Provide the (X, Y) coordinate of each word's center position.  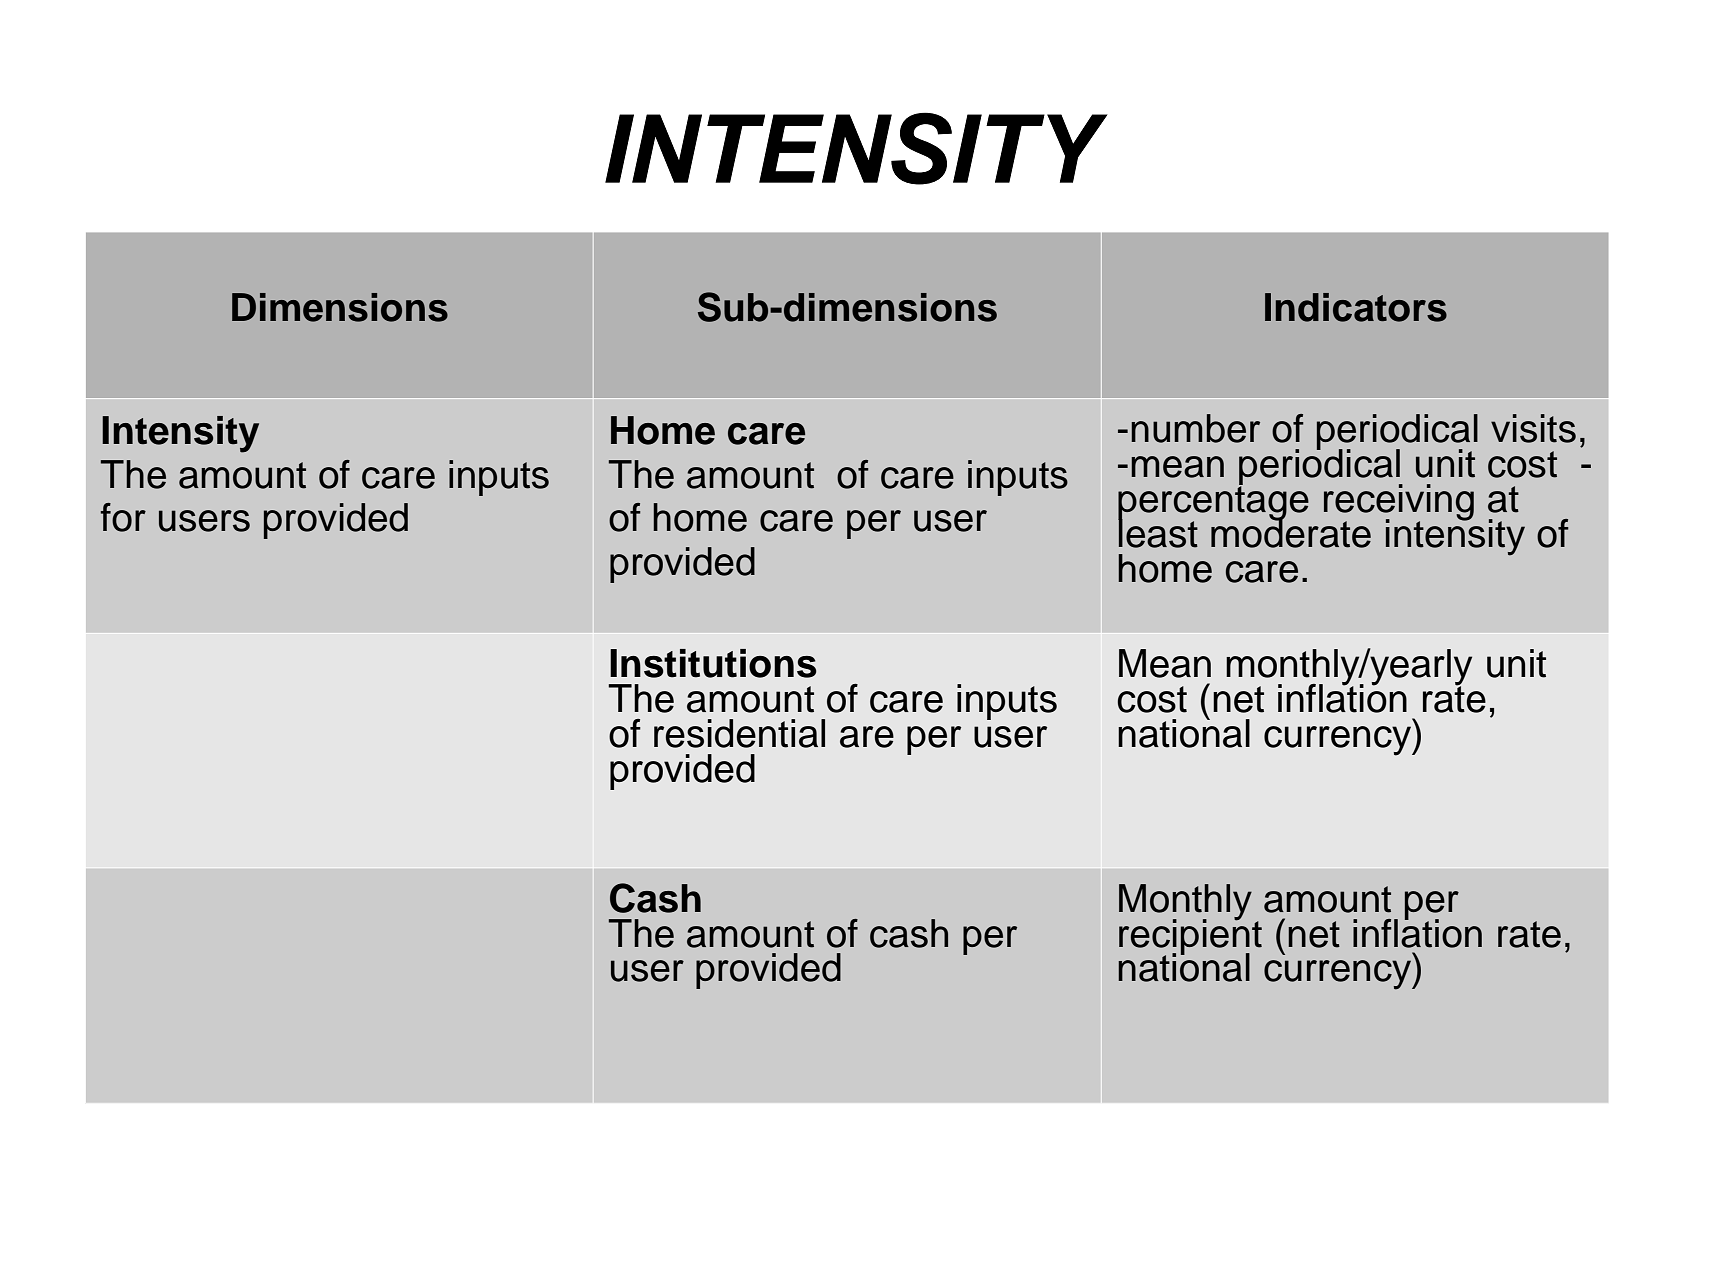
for (123, 517)
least (1158, 532)
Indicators (1356, 307)
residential (739, 733)
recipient (1190, 936)
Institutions (713, 663)
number (1195, 428)
